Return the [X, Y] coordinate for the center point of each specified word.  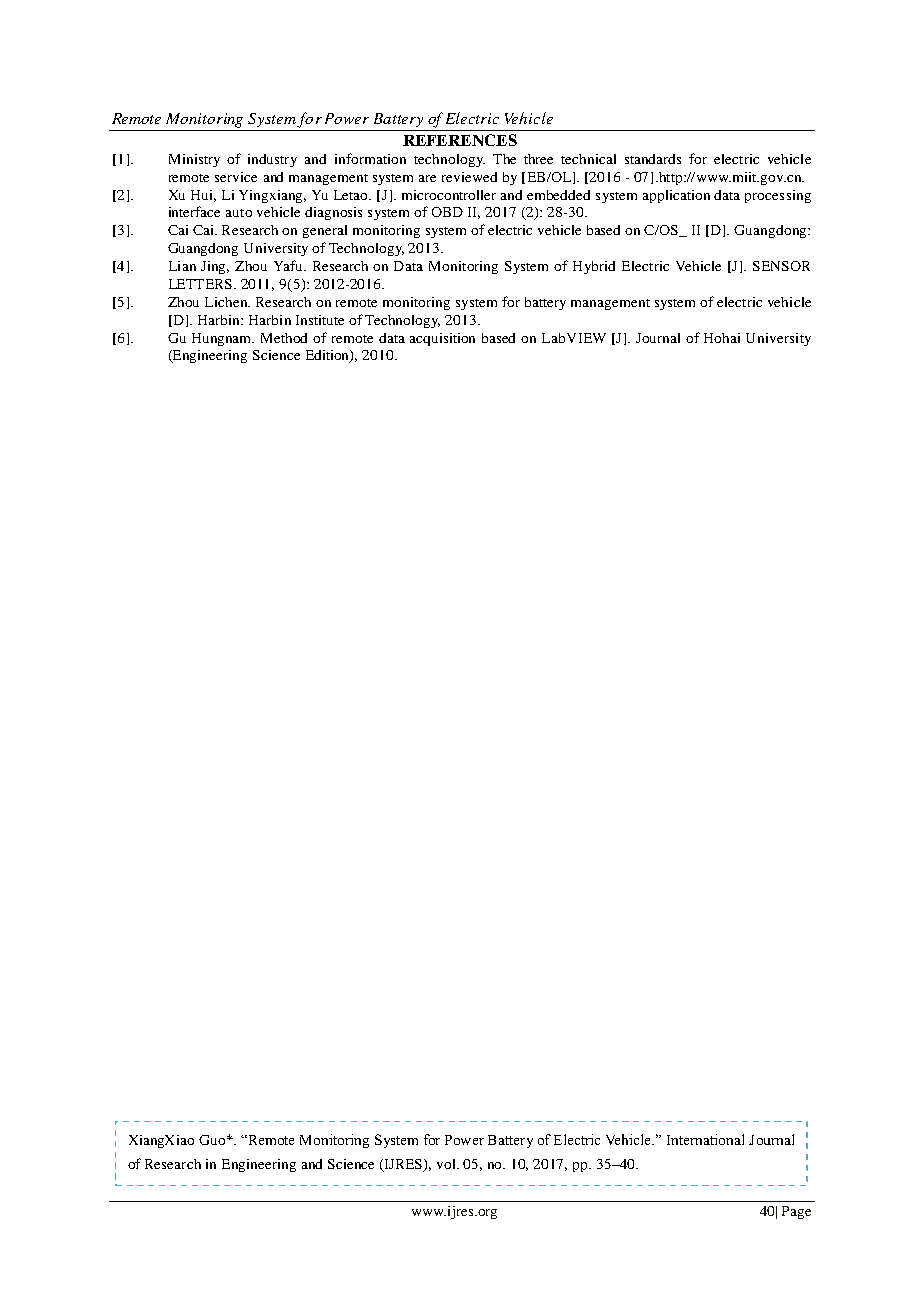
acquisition [442, 339]
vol [448, 1164]
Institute [320, 320]
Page [796, 1212]
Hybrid [594, 267]
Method [284, 338]
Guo [213, 1140]
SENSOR [781, 266]
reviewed [469, 177]
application [676, 196]
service [236, 177]
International [705, 1139]
